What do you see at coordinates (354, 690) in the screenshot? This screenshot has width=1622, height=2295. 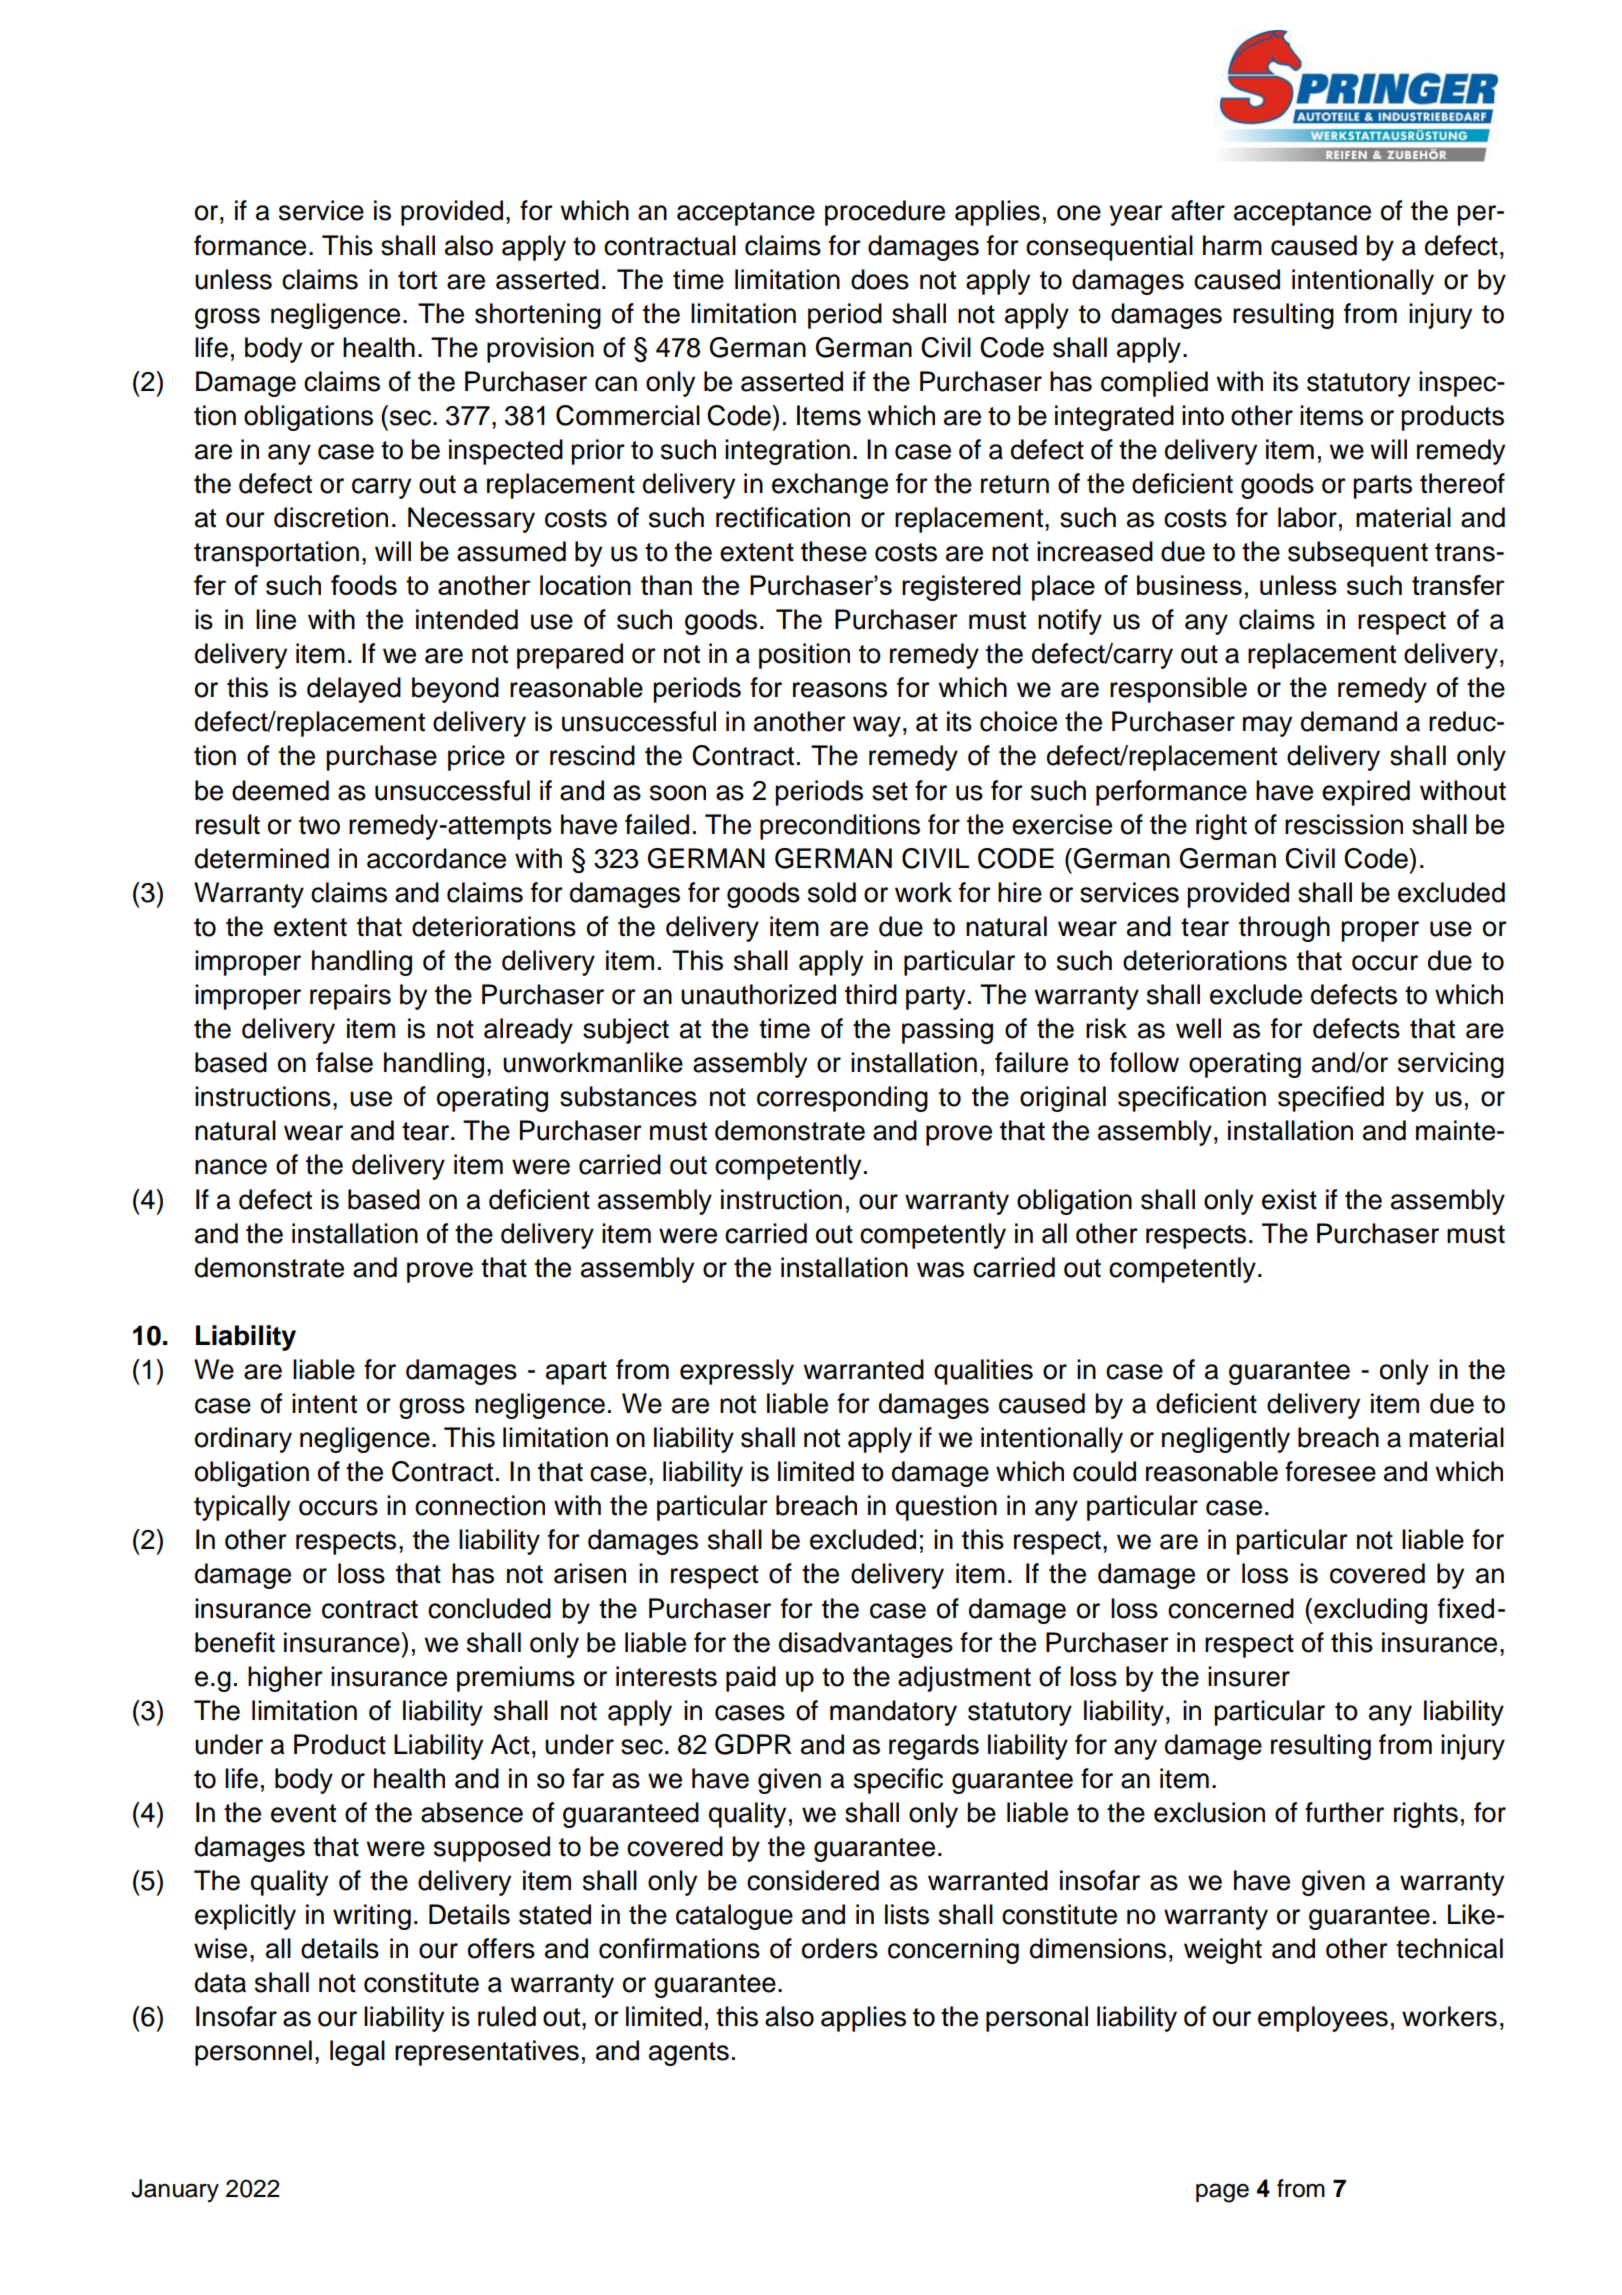 I see `delayed` at bounding box center [354, 690].
